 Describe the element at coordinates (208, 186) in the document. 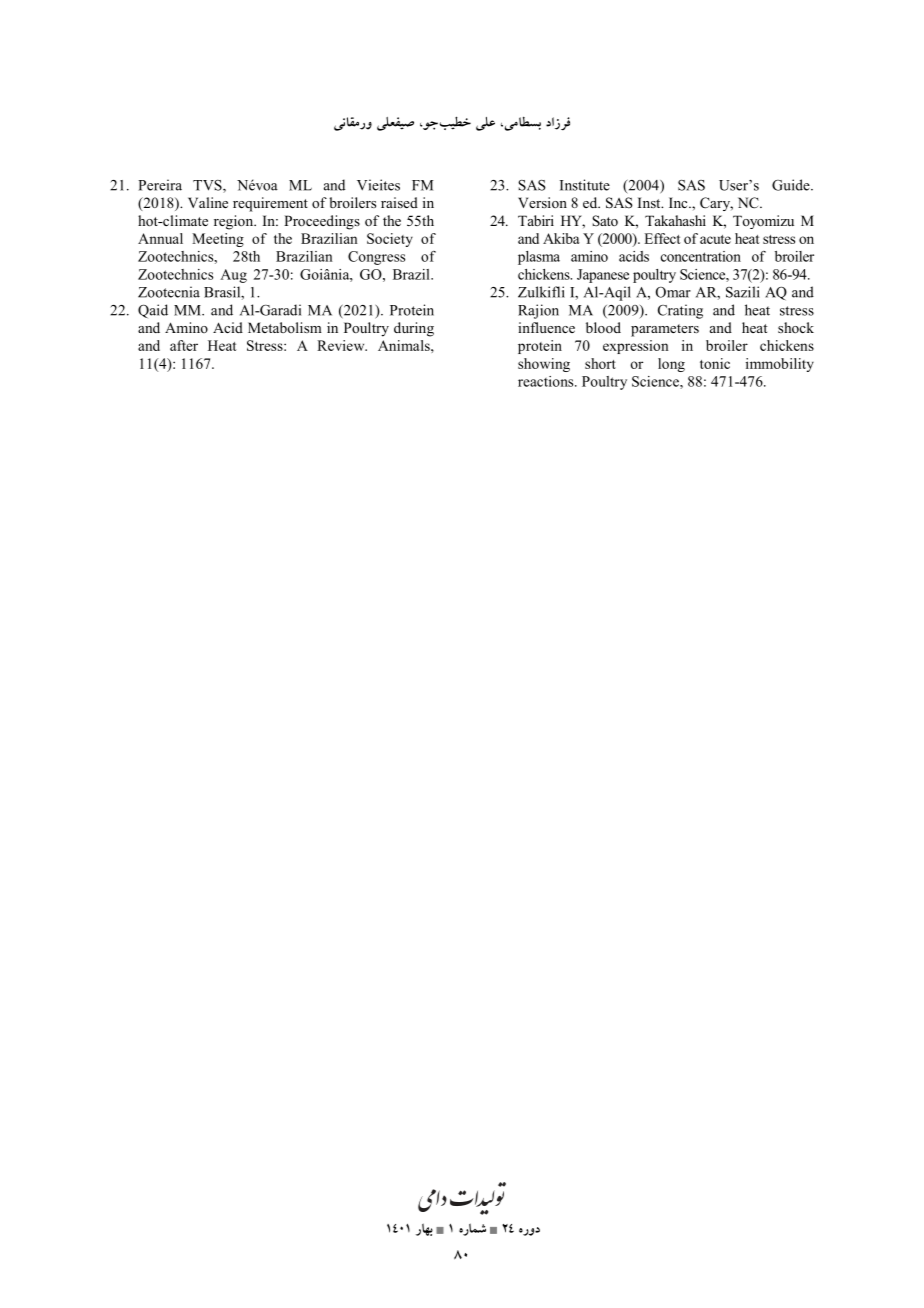

I see `TVS` at that location.
